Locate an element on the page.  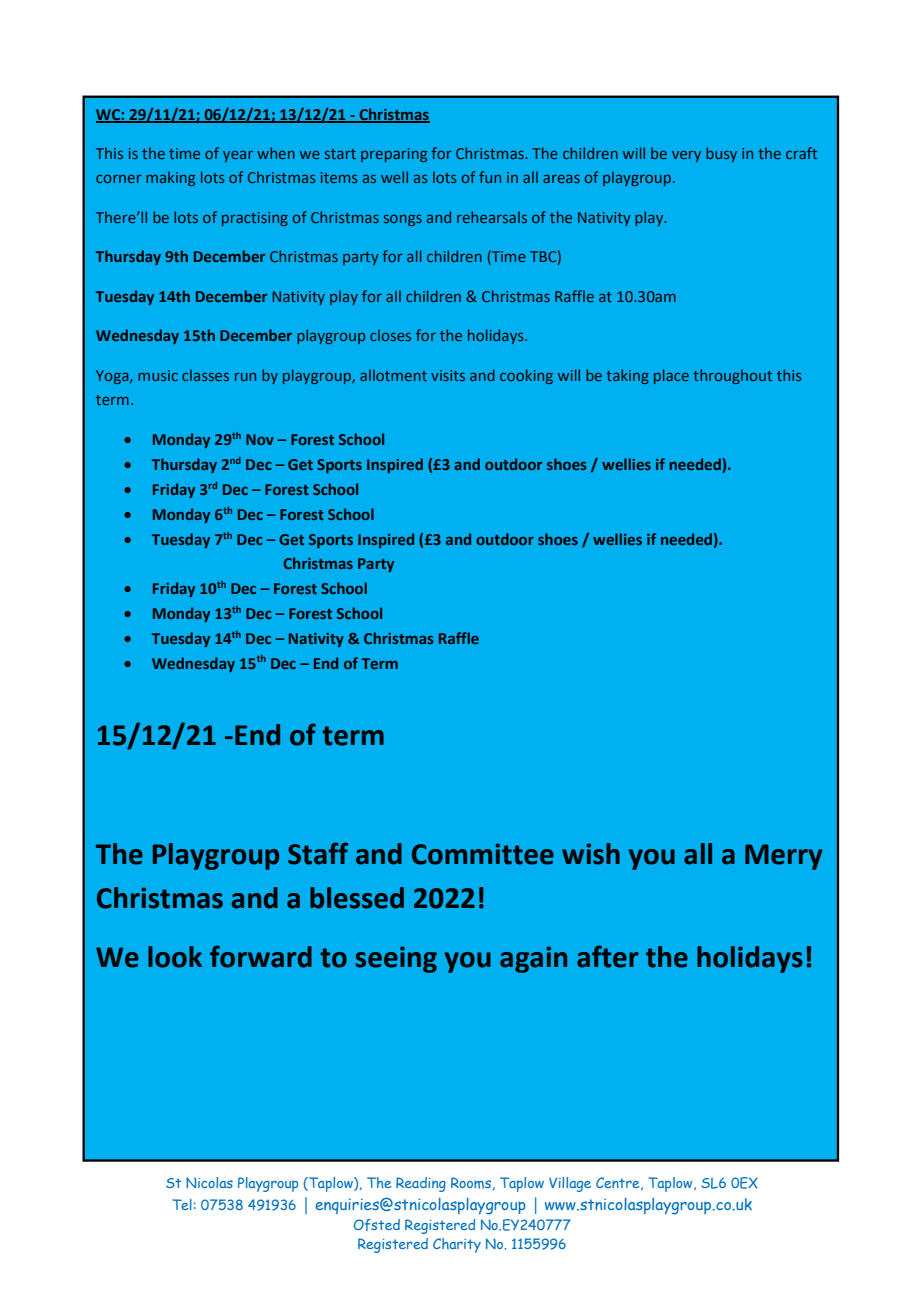
busy is located at coordinates (721, 154).
